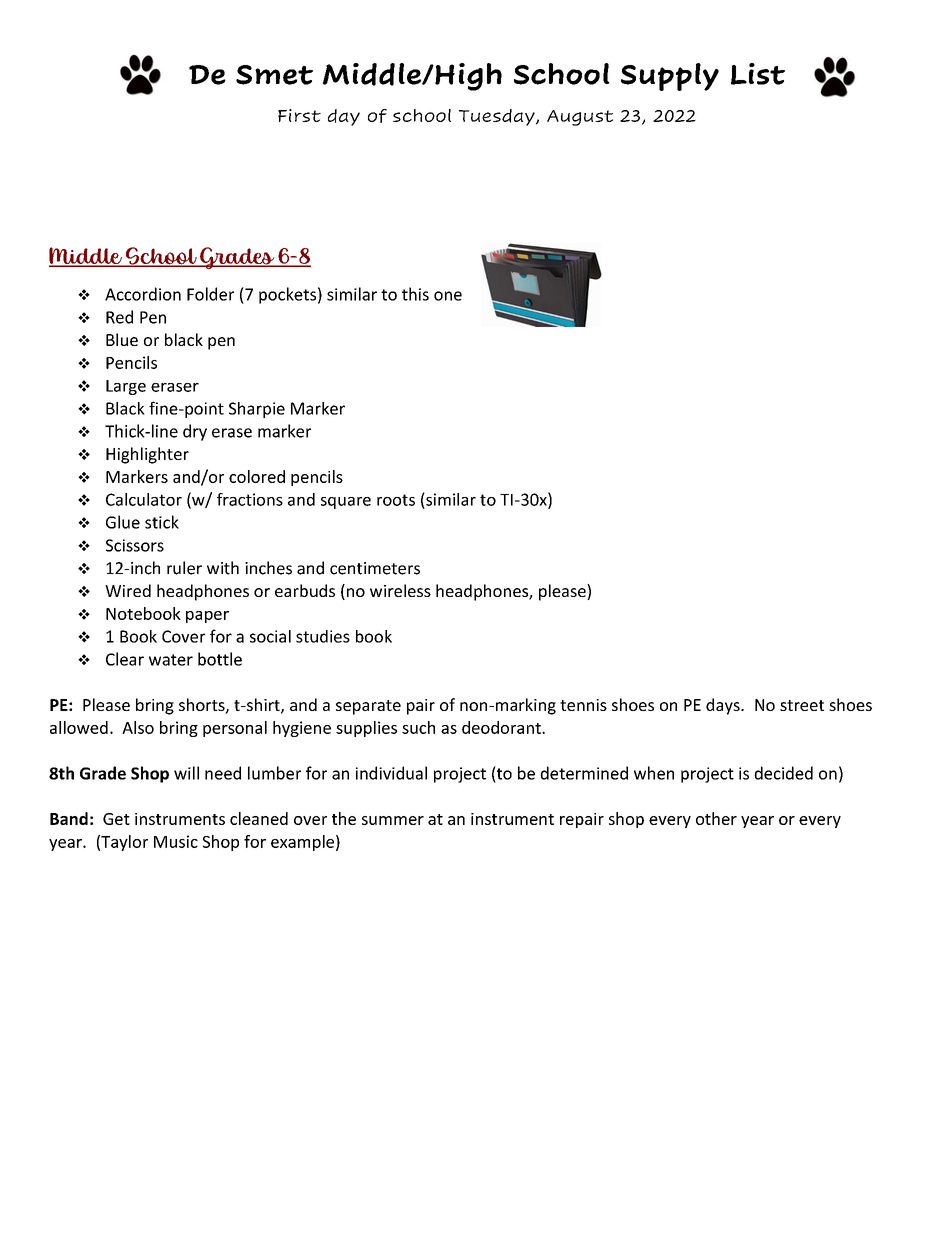  Describe the element at coordinates (393, 820) in the screenshot. I see `summer` at that location.
